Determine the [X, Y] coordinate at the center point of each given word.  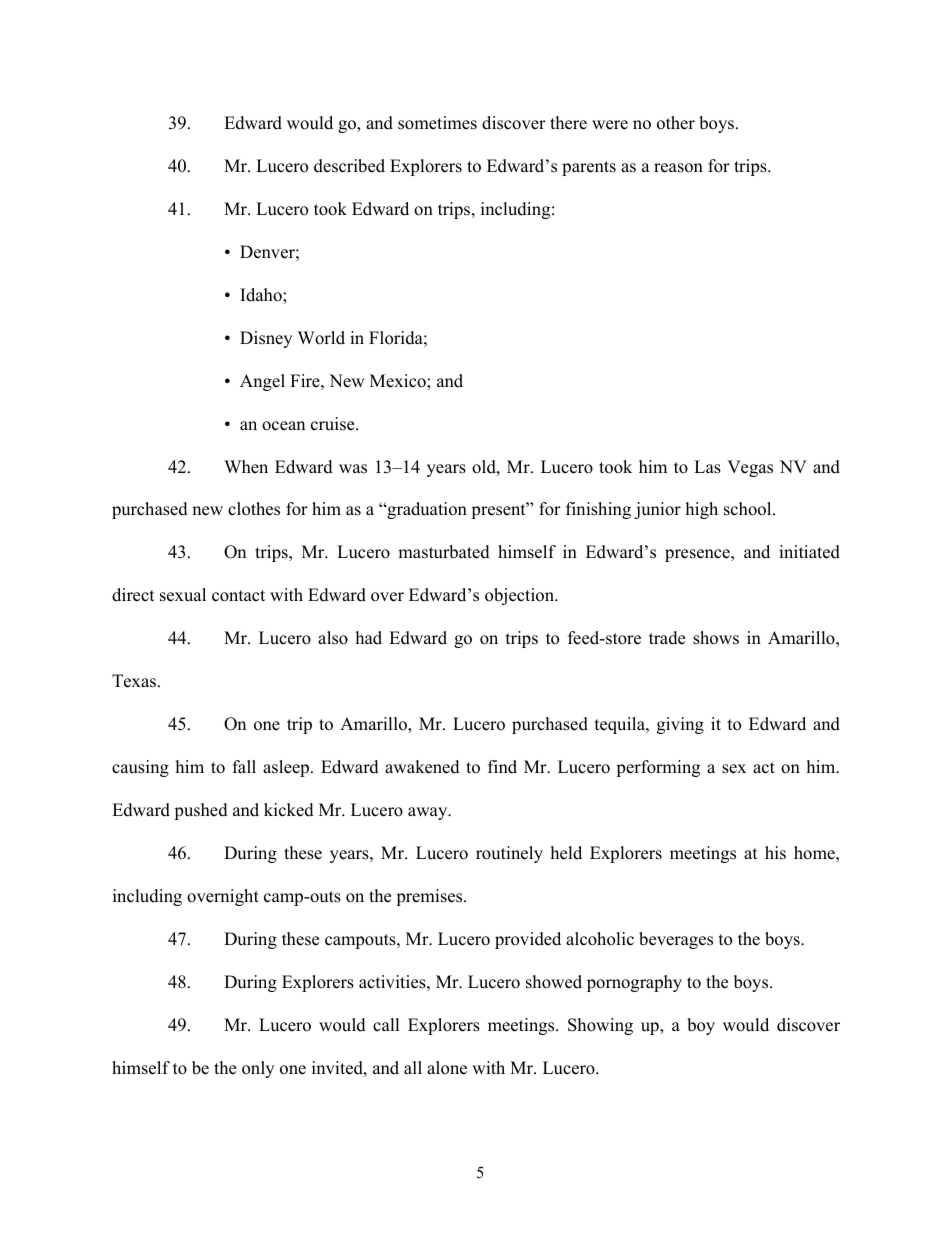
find [502, 767]
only [258, 1069]
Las [707, 467]
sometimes [437, 123]
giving [680, 725]
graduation [426, 510]
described [349, 166]
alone [447, 1068]
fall [244, 766]
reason [678, 168]
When [246, 467]
